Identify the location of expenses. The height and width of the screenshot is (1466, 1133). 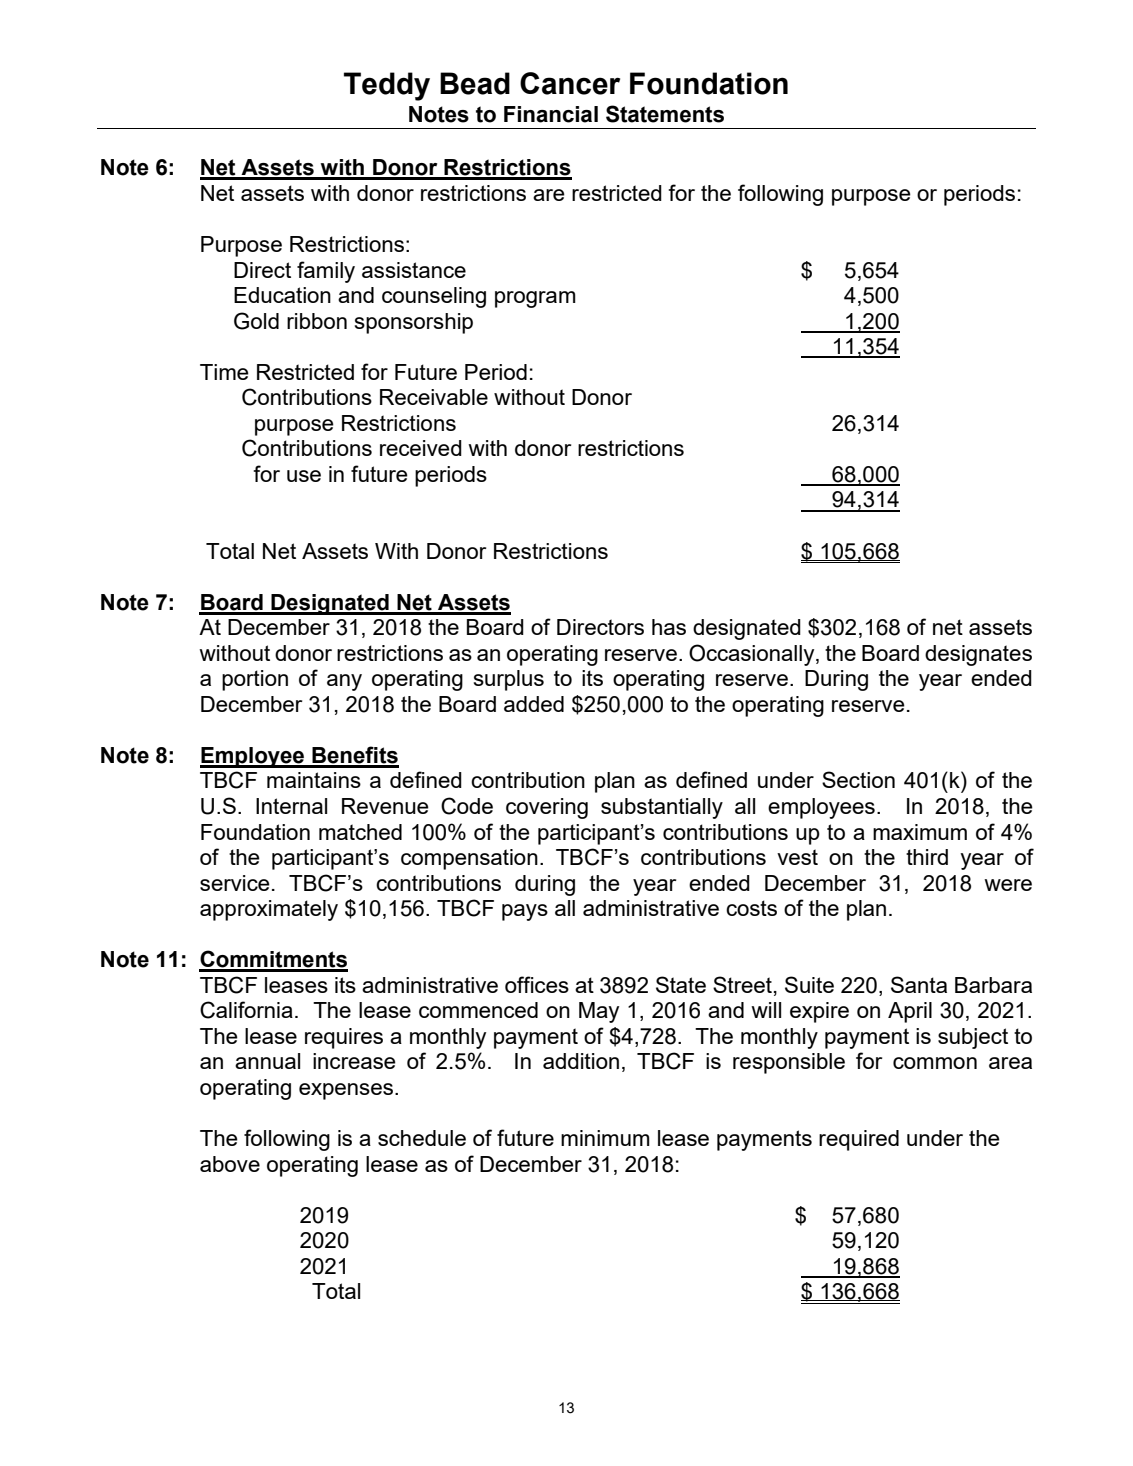
(347, 1091).
